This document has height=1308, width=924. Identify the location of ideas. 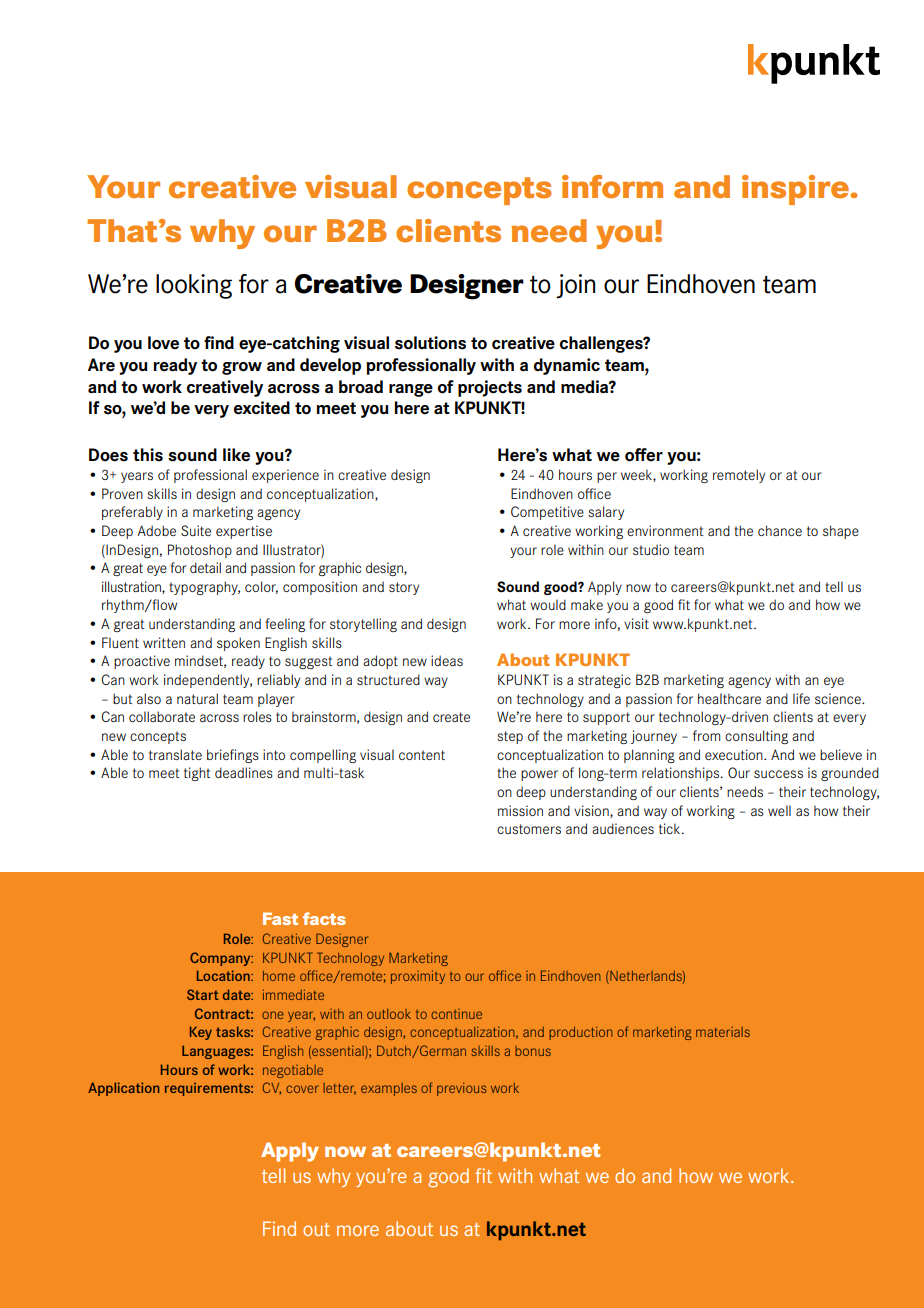
(447, 660).
